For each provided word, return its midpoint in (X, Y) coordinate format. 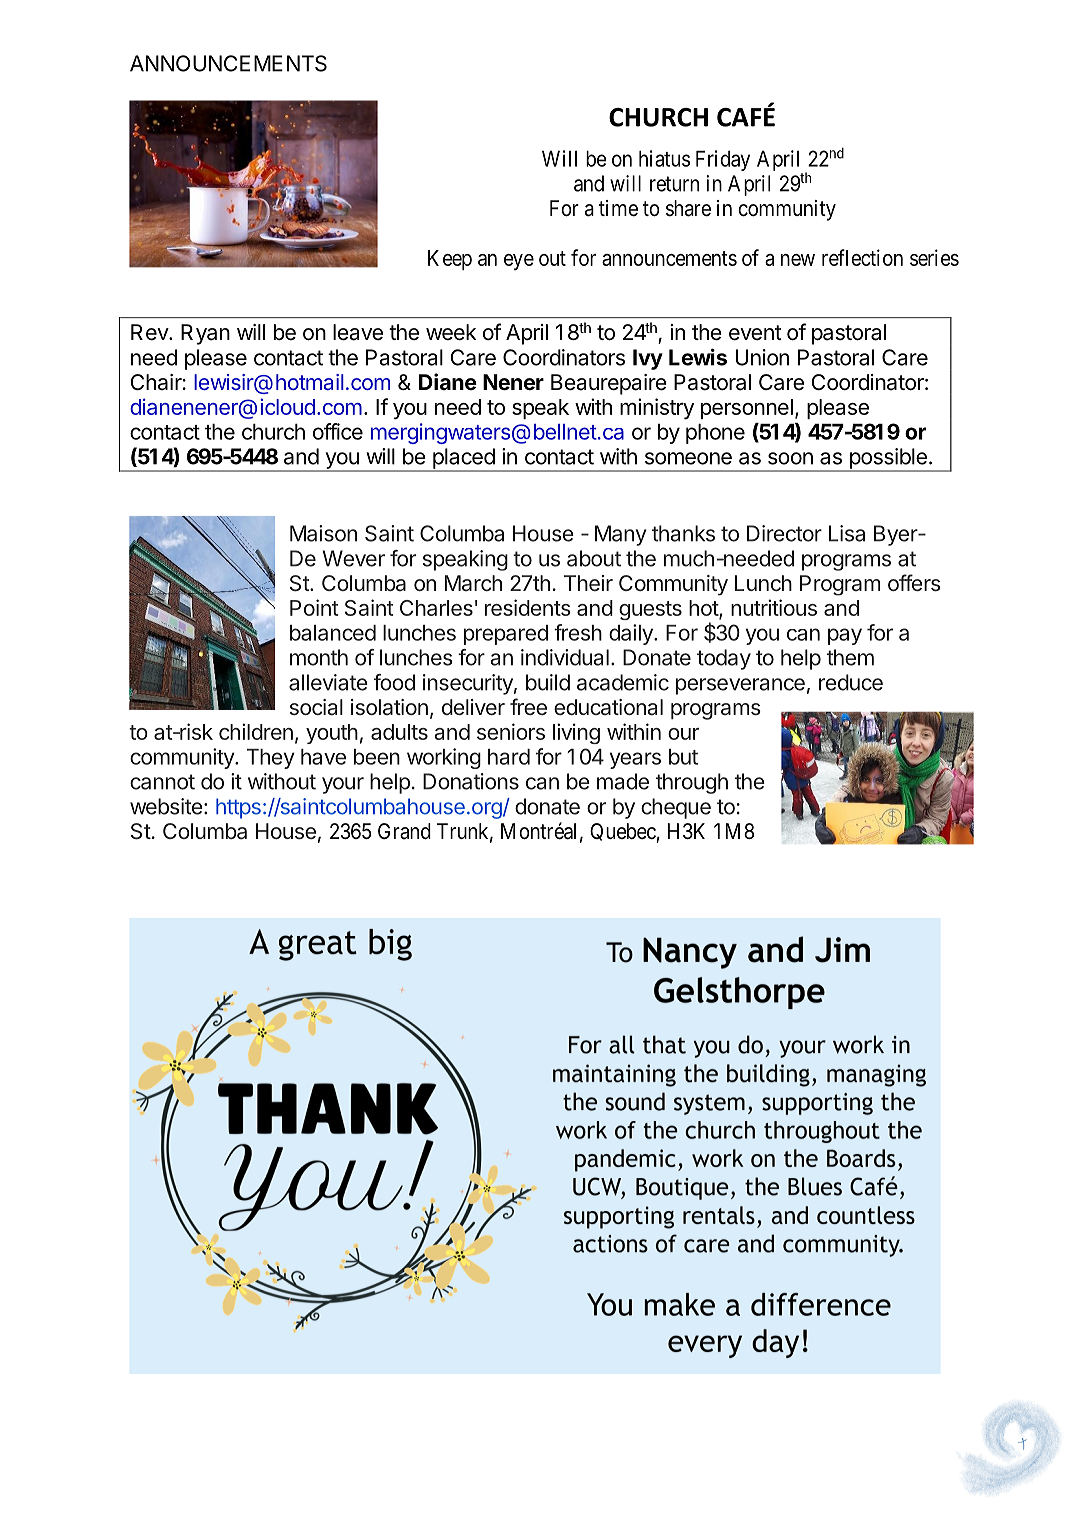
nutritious (774, 607)
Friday (723, 160)
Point (314, 607)
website (166, 806)
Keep (450, 260)
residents (528, 607)
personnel (747, 409)
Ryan (205, 334)
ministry (657, 409)
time (618, 208)
